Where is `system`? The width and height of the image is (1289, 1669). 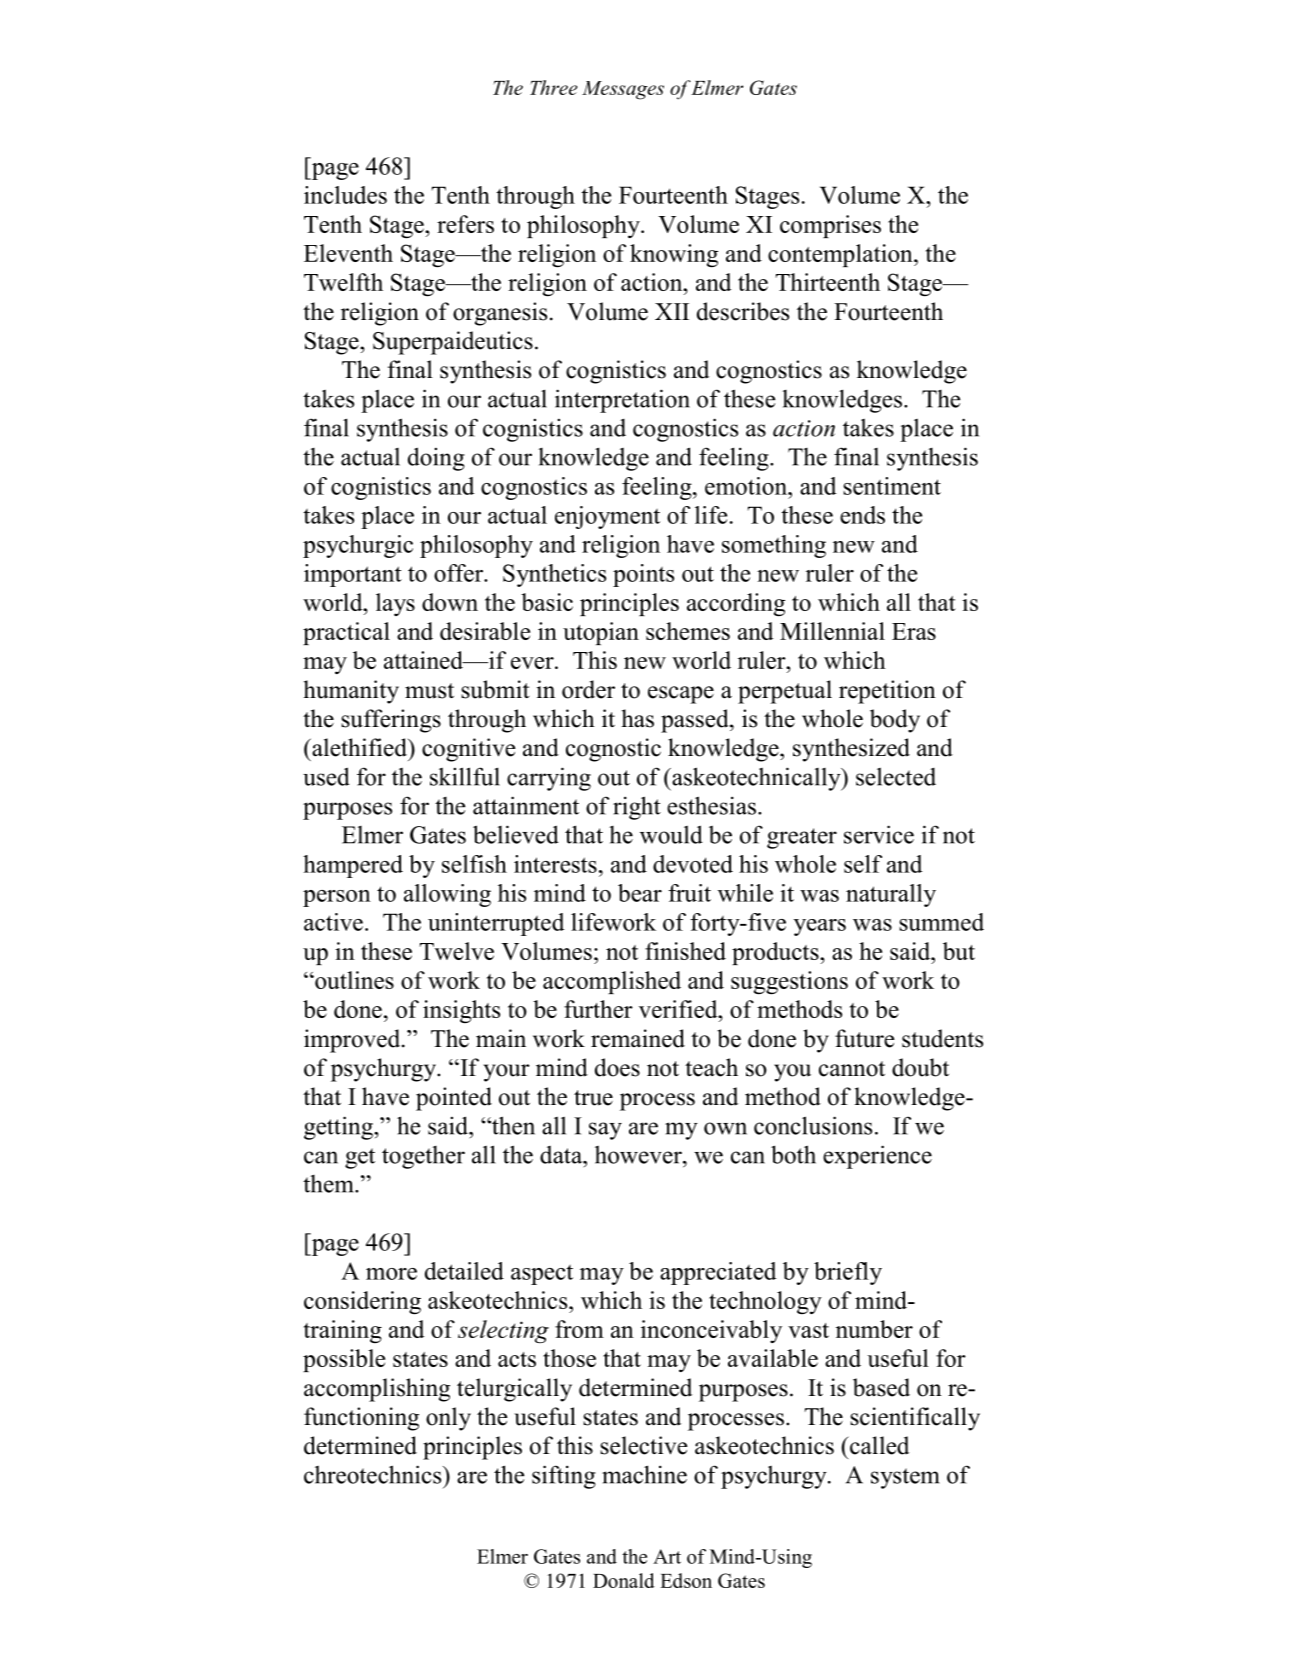 system is located at coordinates (905, 1478).
